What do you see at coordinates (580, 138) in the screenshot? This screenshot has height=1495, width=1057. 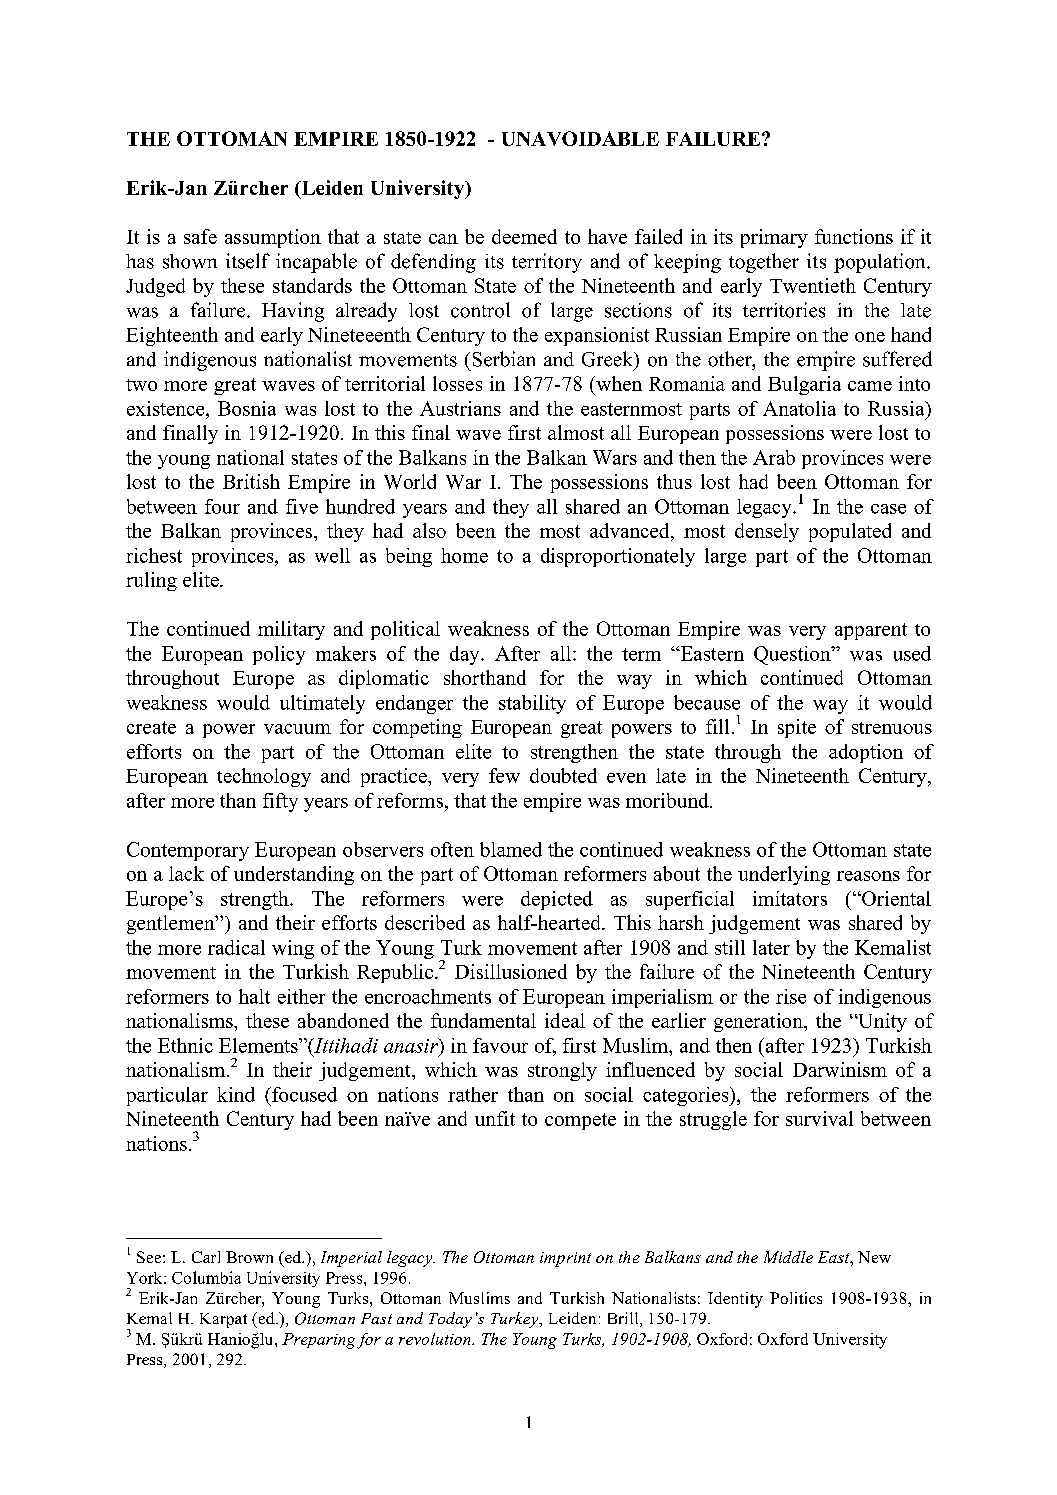 I see `UNAVOIDABLE` at bounding box center [580, 138].
